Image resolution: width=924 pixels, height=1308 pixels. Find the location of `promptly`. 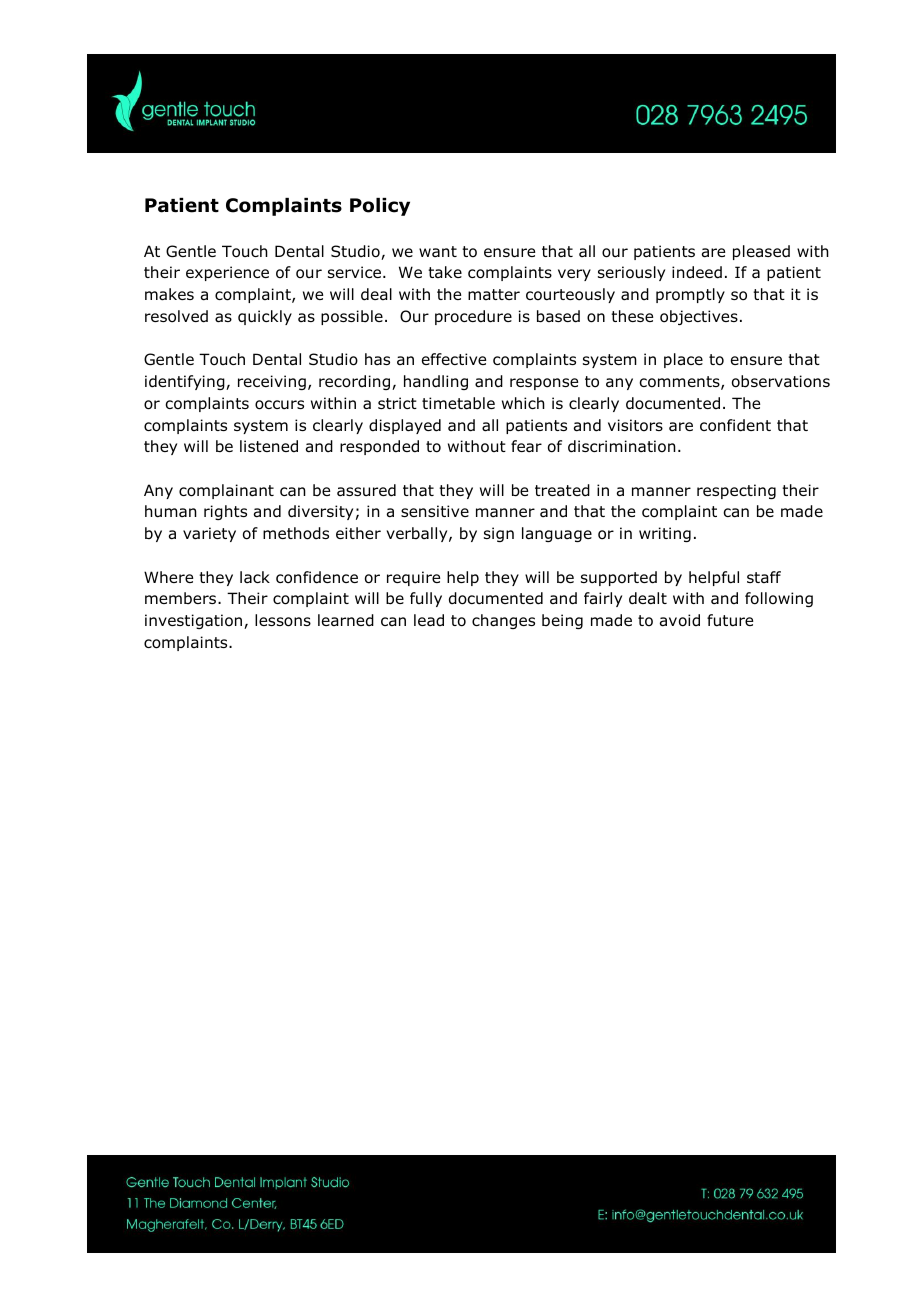

promptly is located at coordinates (690, 295).
